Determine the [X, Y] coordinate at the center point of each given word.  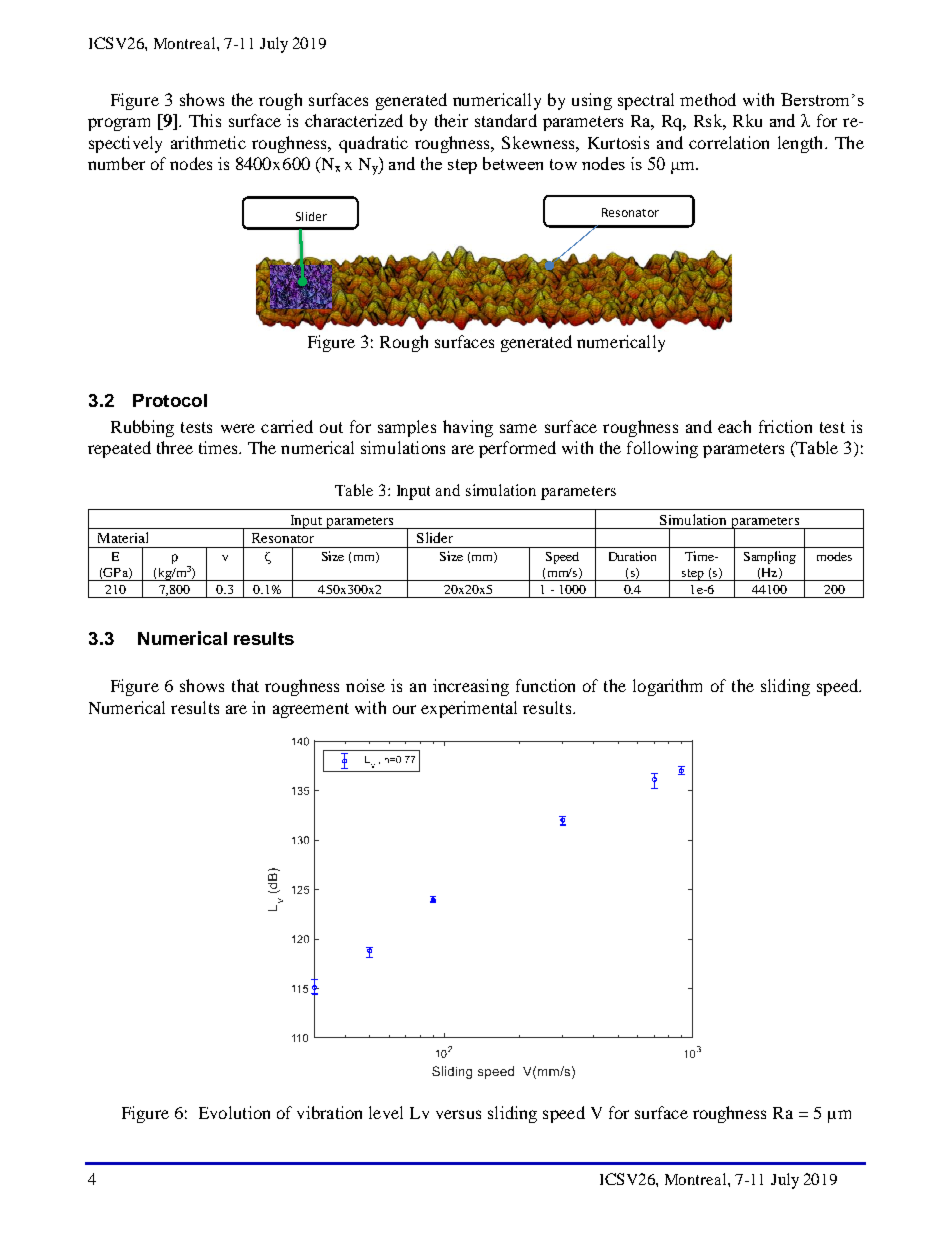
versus [458, 1114]
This [205, 120]
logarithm [667, 687]
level [386, 1112]
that [245, 685]
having [468, 428]
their [451, 120]
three [175, 447]
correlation [729, 142]
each [734, 426]
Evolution [234, 1112]
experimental [469, 709]
